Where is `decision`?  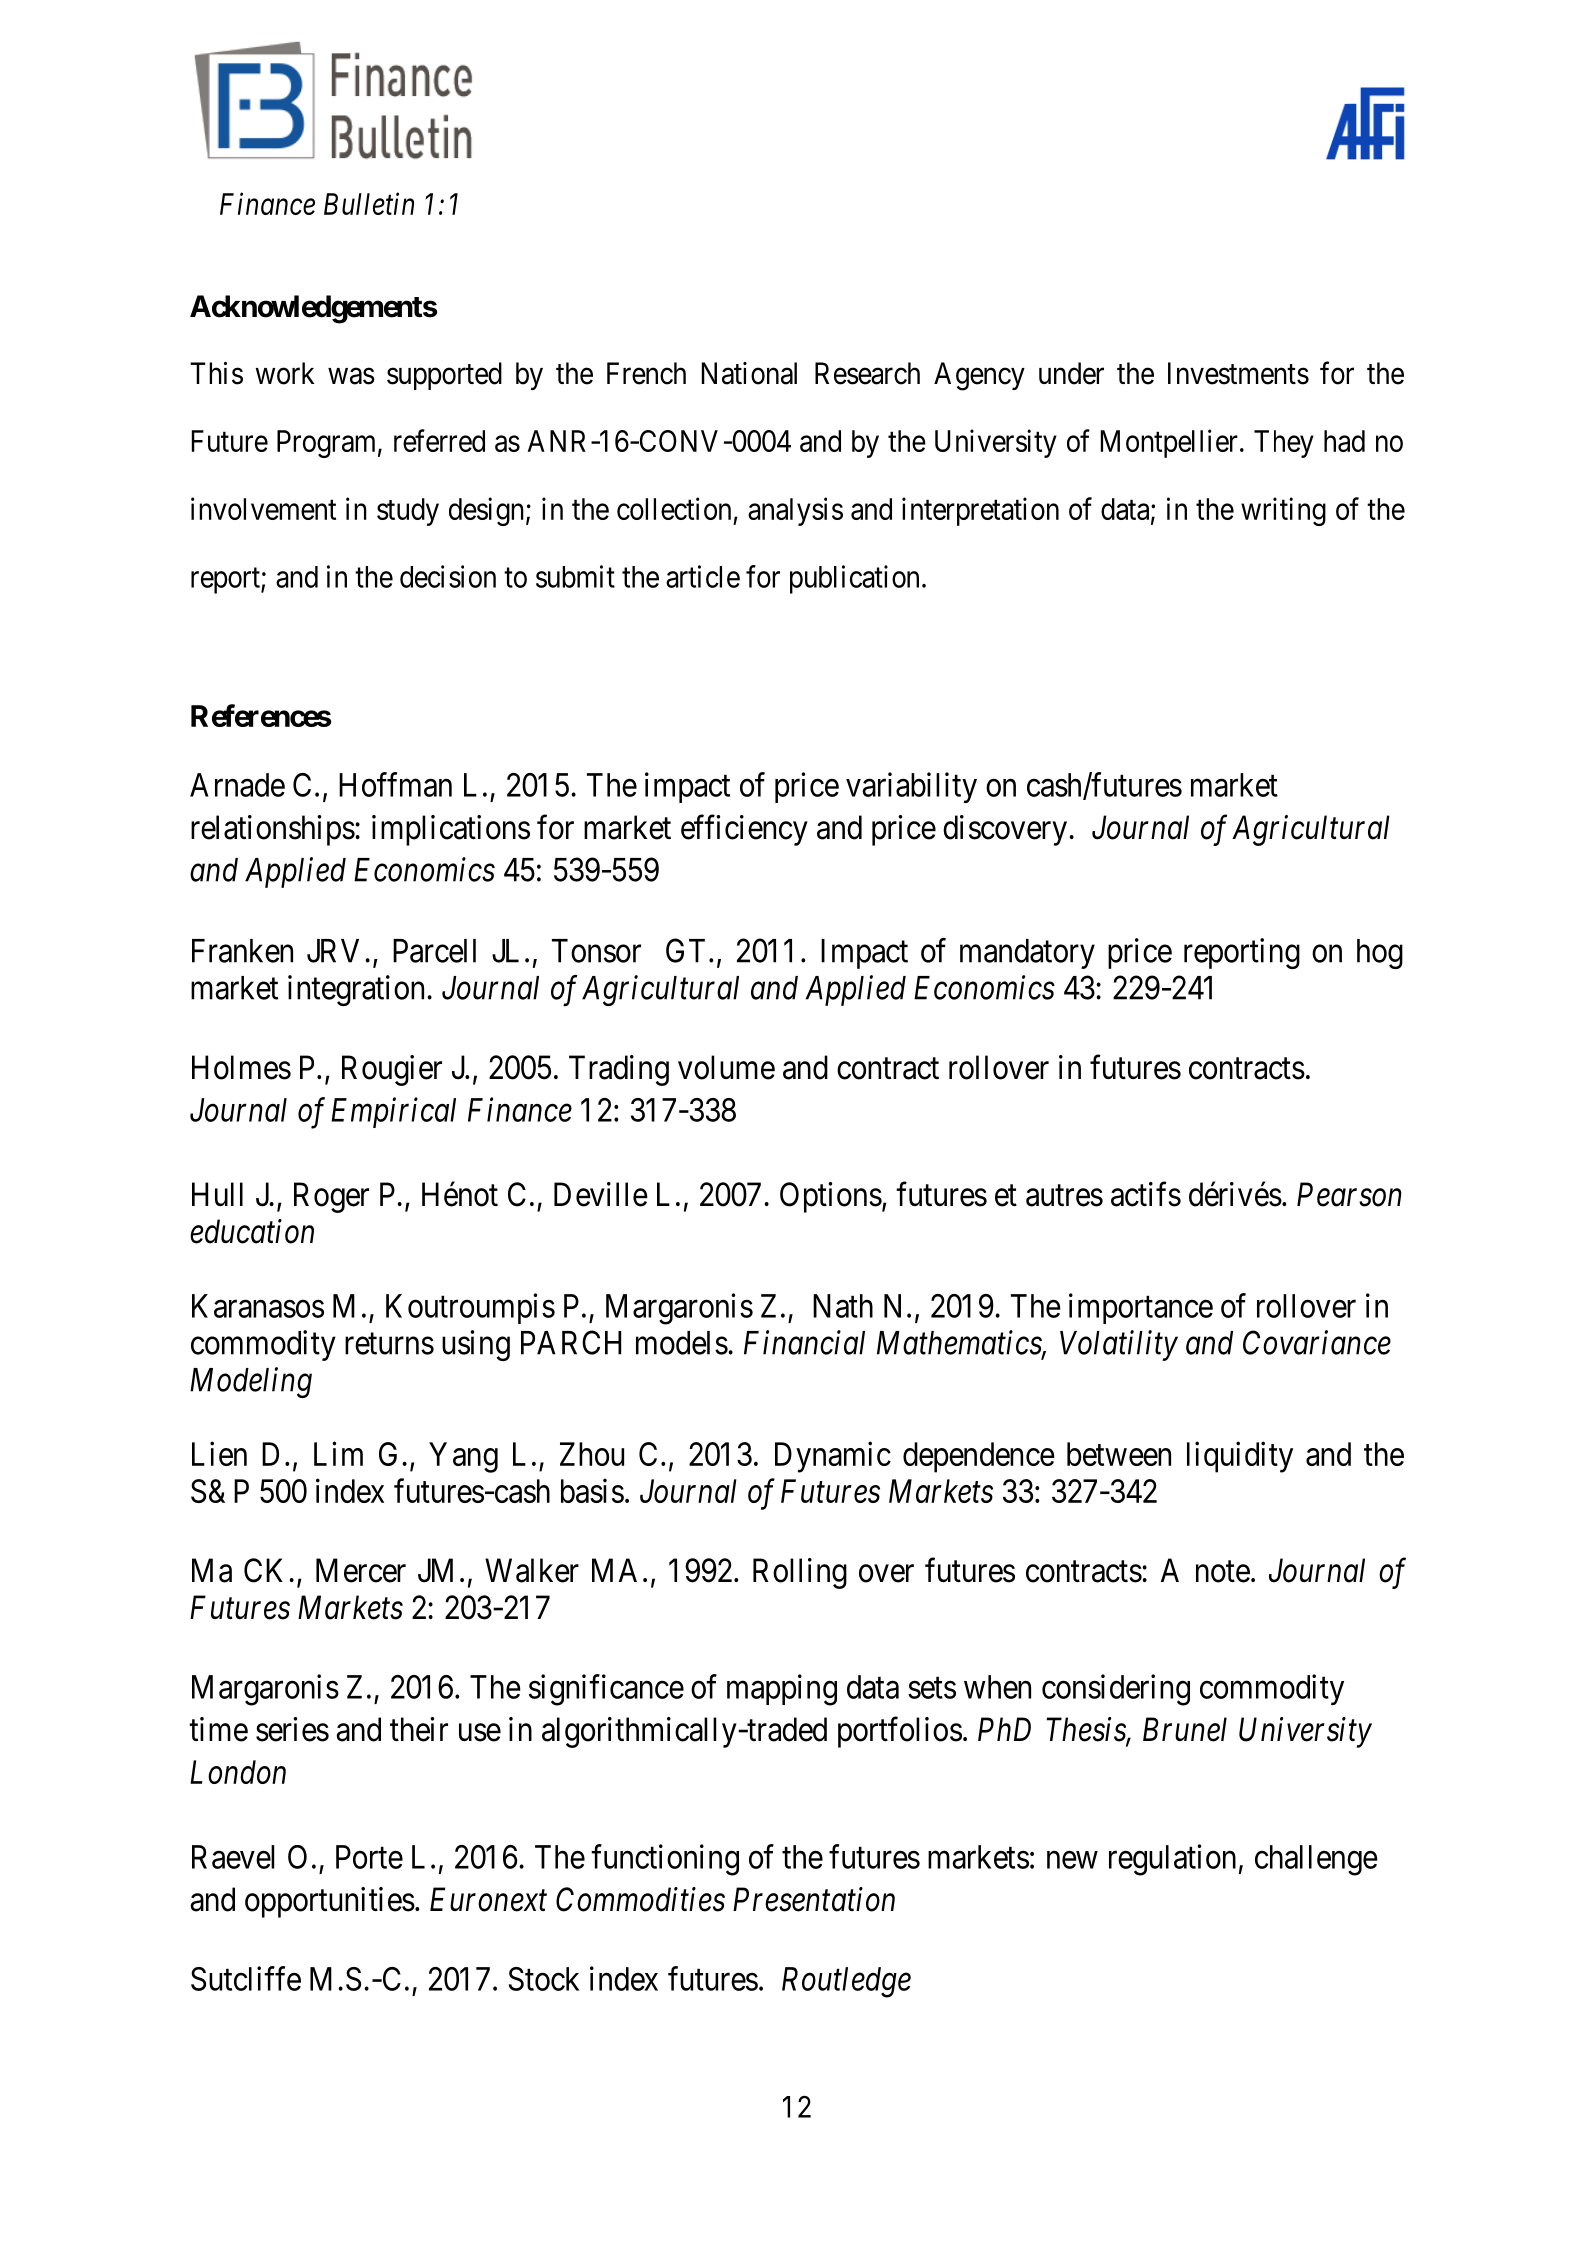 decision is located at coordinates (448, 576).
